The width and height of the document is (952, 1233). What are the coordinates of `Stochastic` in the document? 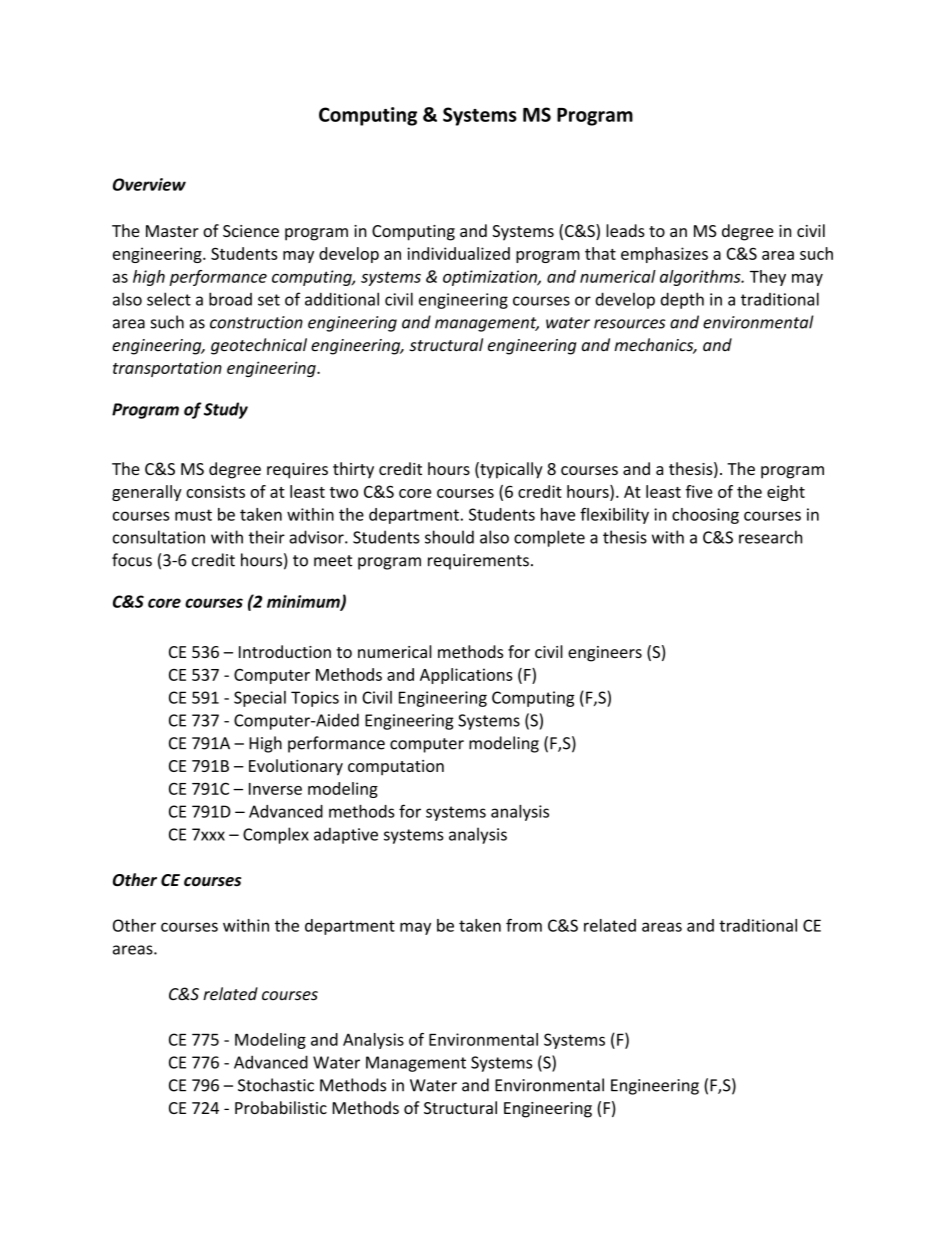 It's located at (276, 1085).
